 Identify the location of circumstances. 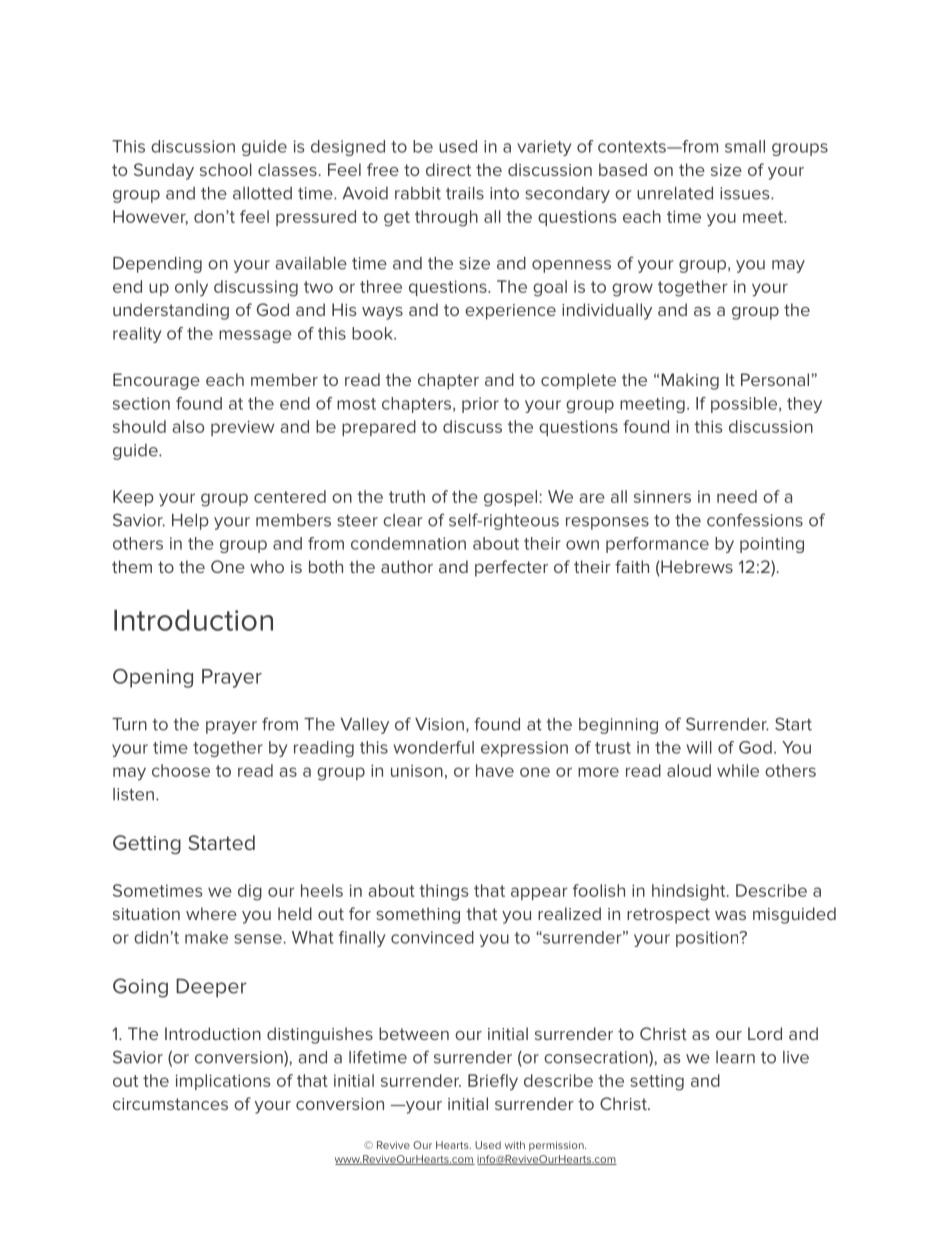
(170, 1104).
